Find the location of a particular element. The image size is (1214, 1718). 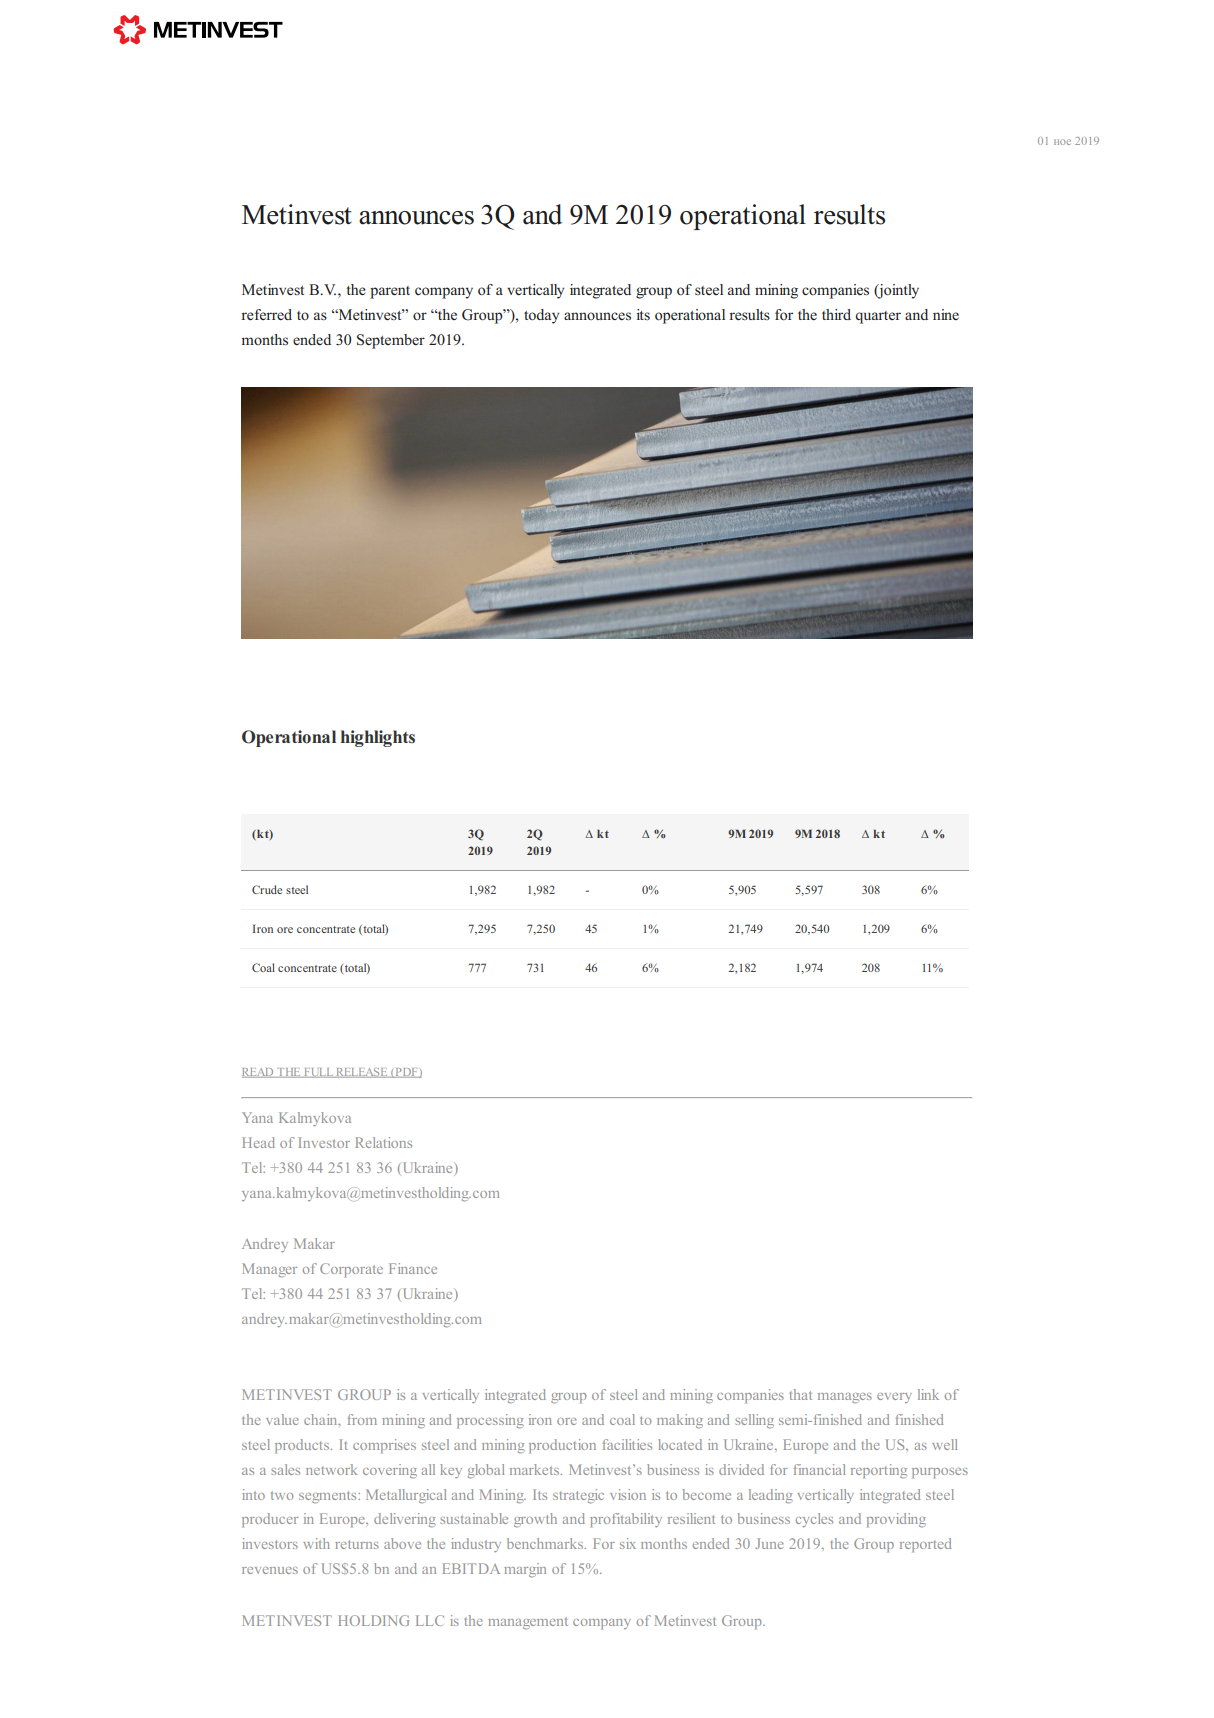

quarter is located at coordinates (878, 317).
